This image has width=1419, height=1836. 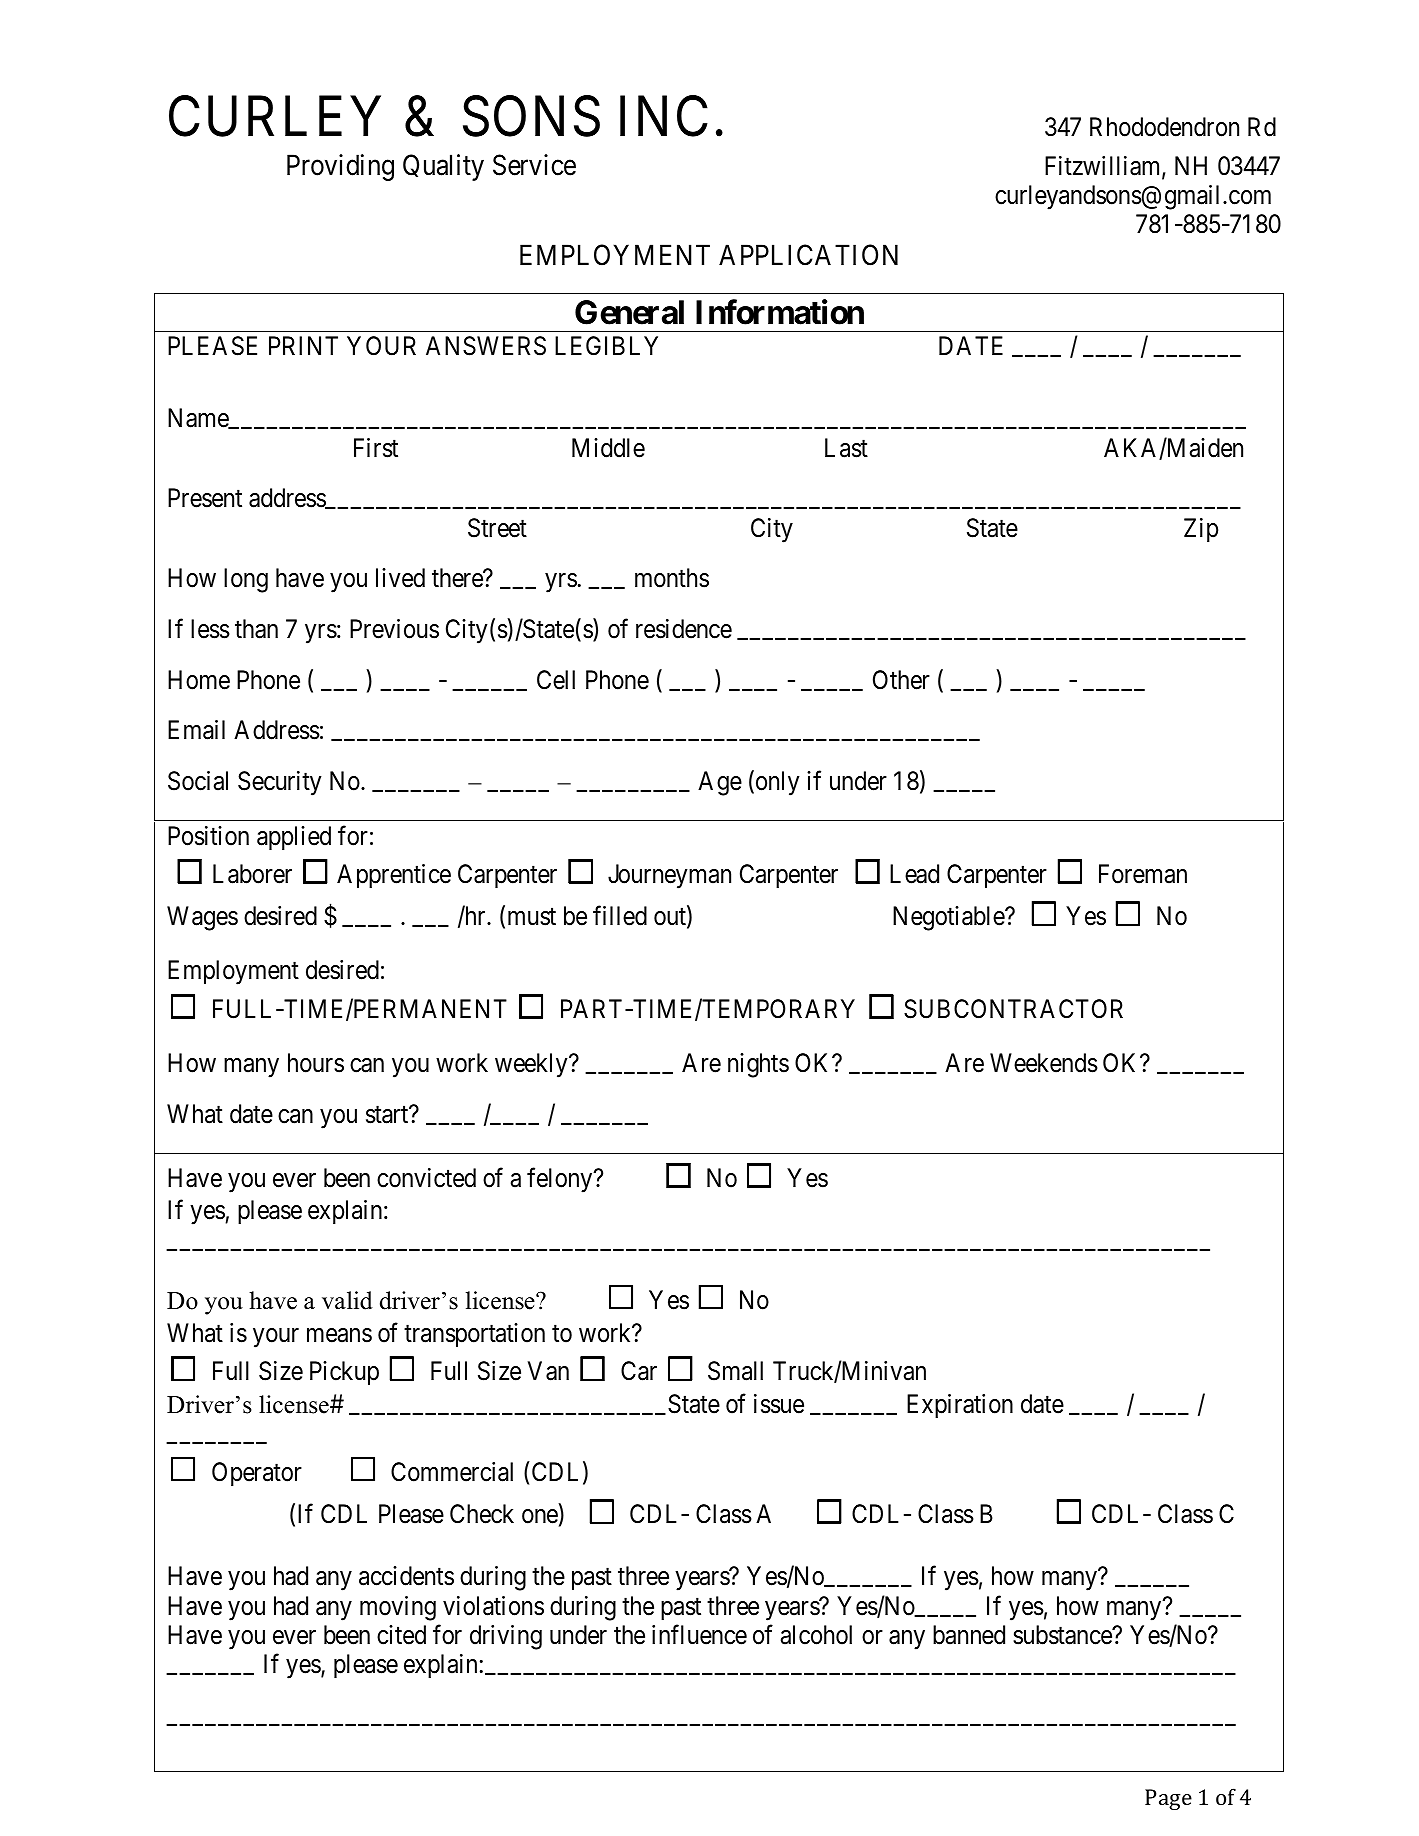 I want to click on INC, so click(x=664, y=116).
